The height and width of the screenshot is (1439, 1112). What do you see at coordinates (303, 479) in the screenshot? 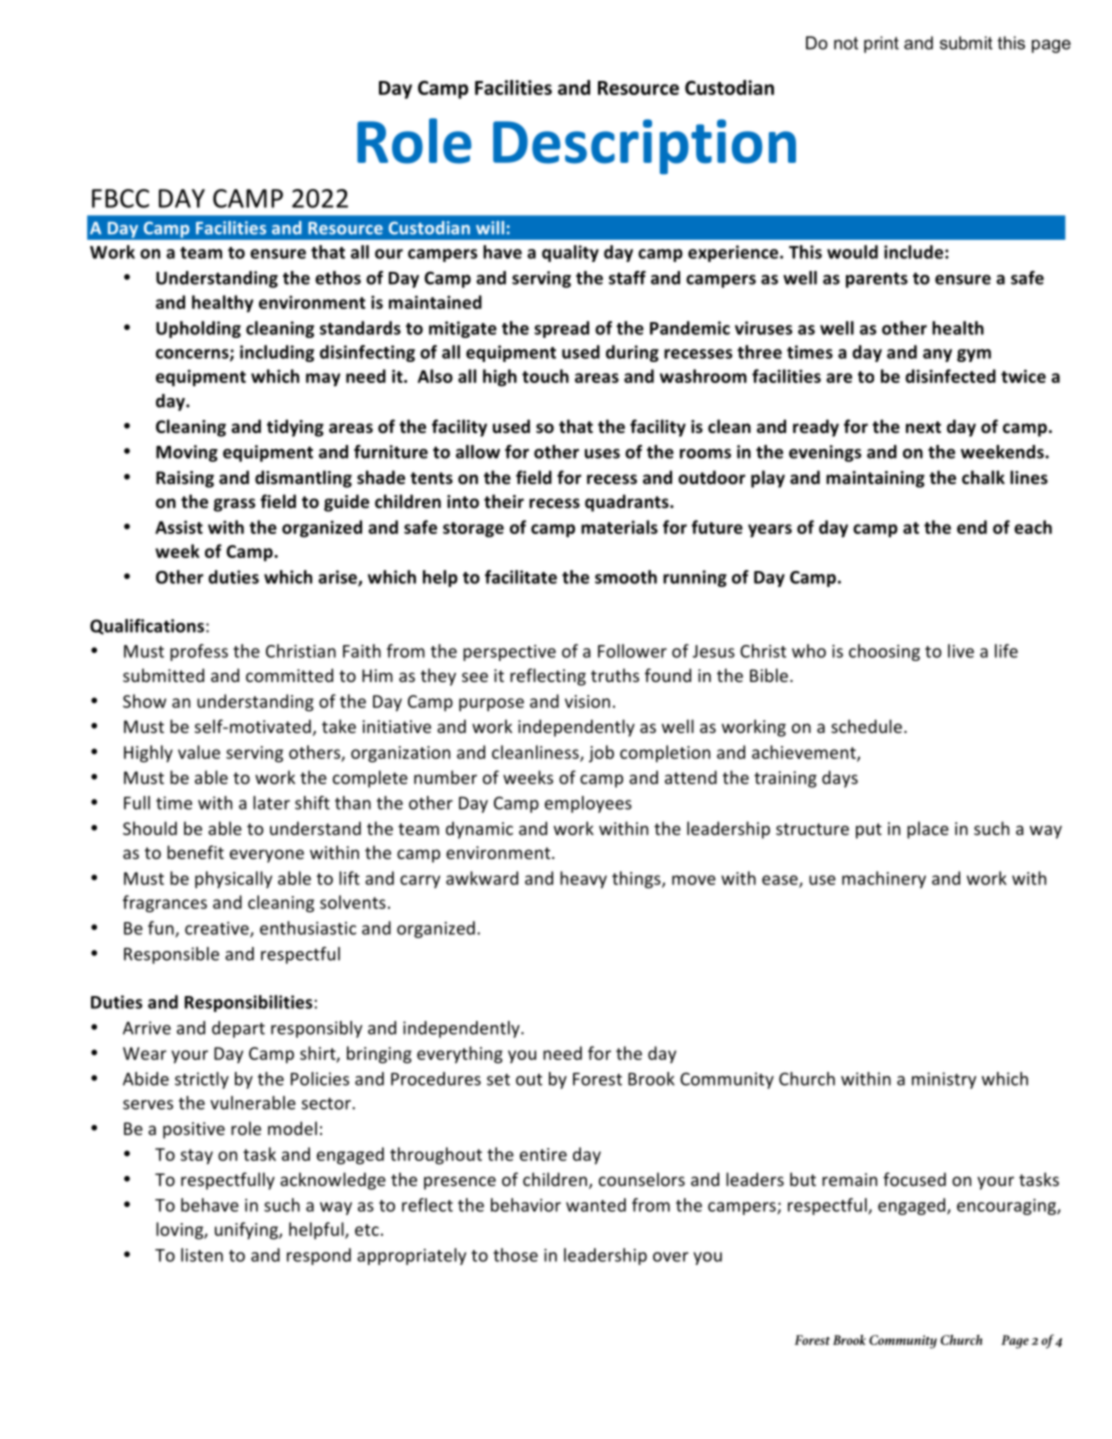
I see `dismantling` at bounding box center [303, 479].
